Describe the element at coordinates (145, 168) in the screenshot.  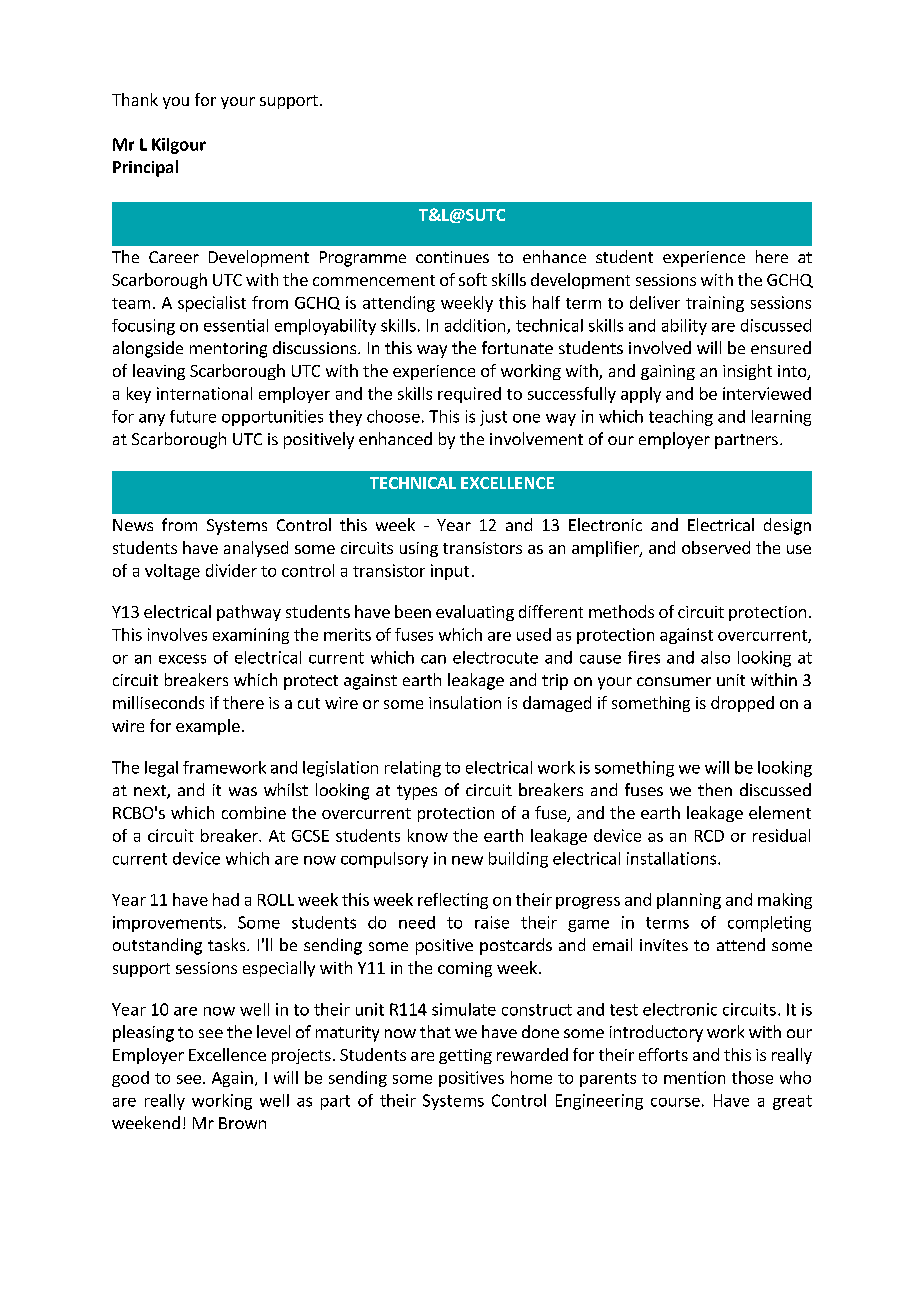
I see `Principal` at that location.
